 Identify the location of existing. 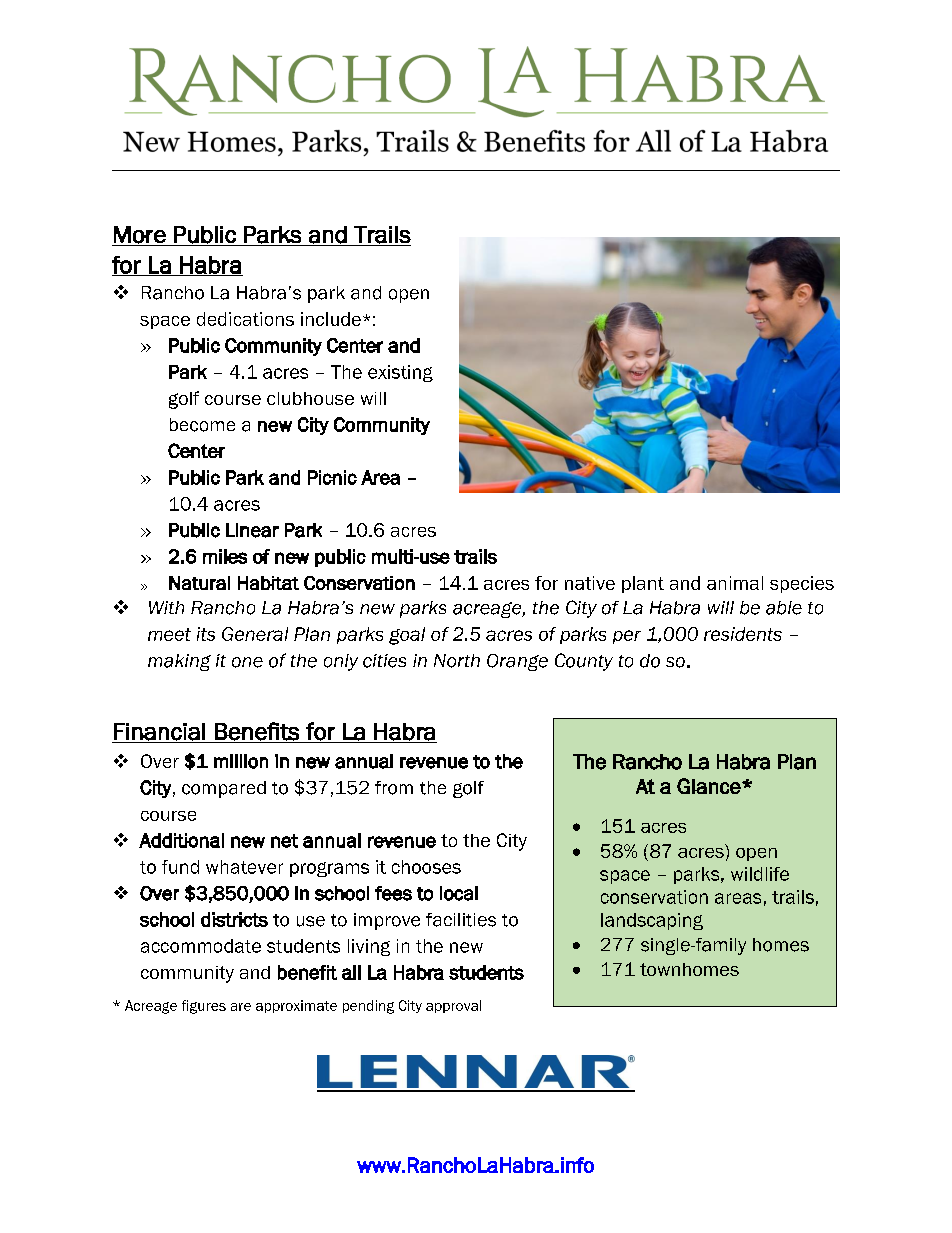
(400, 373).
